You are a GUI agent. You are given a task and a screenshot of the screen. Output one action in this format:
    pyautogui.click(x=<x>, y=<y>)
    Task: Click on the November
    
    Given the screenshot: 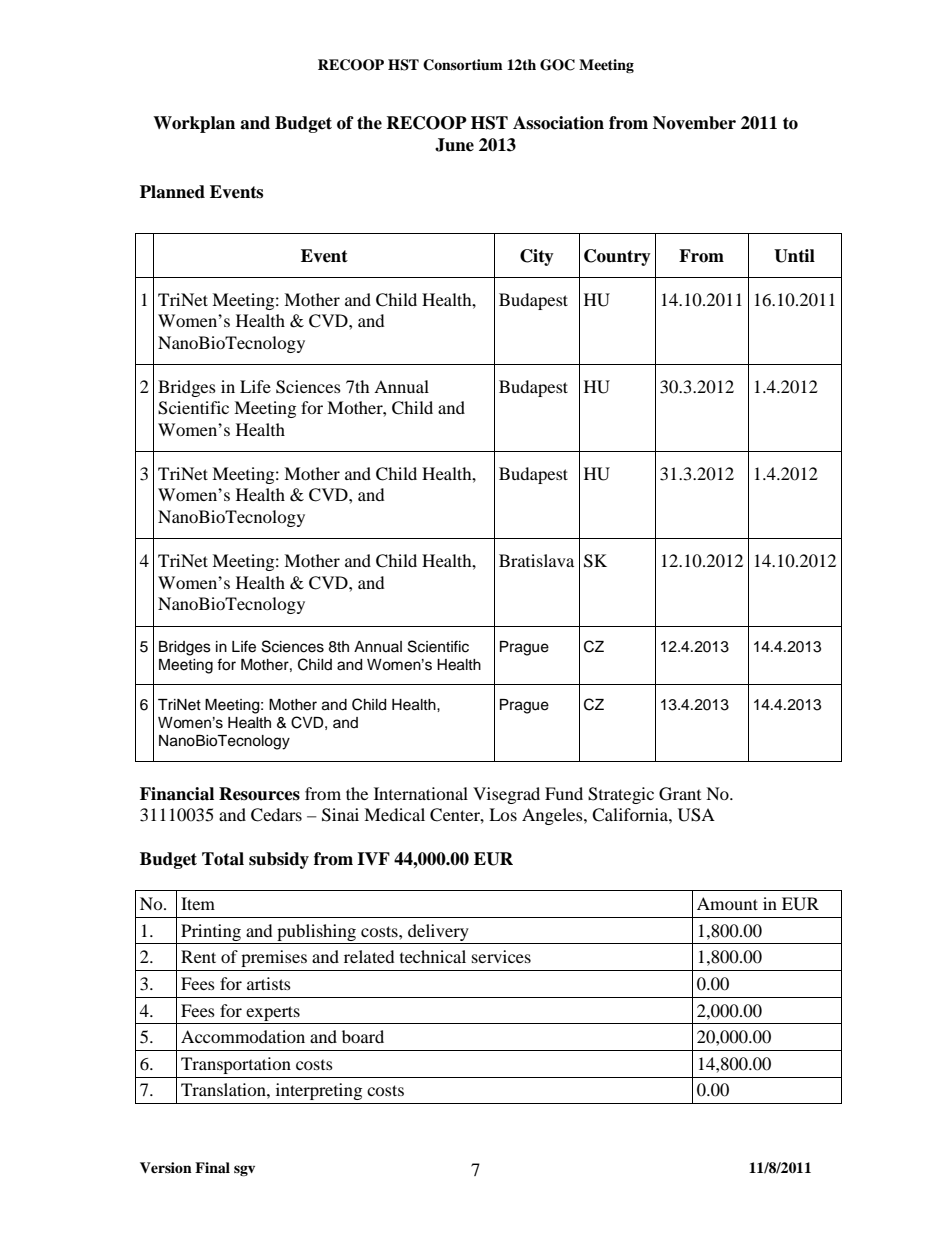 What is the action you would take?
    pyautogui.click(x=694, y=123)
